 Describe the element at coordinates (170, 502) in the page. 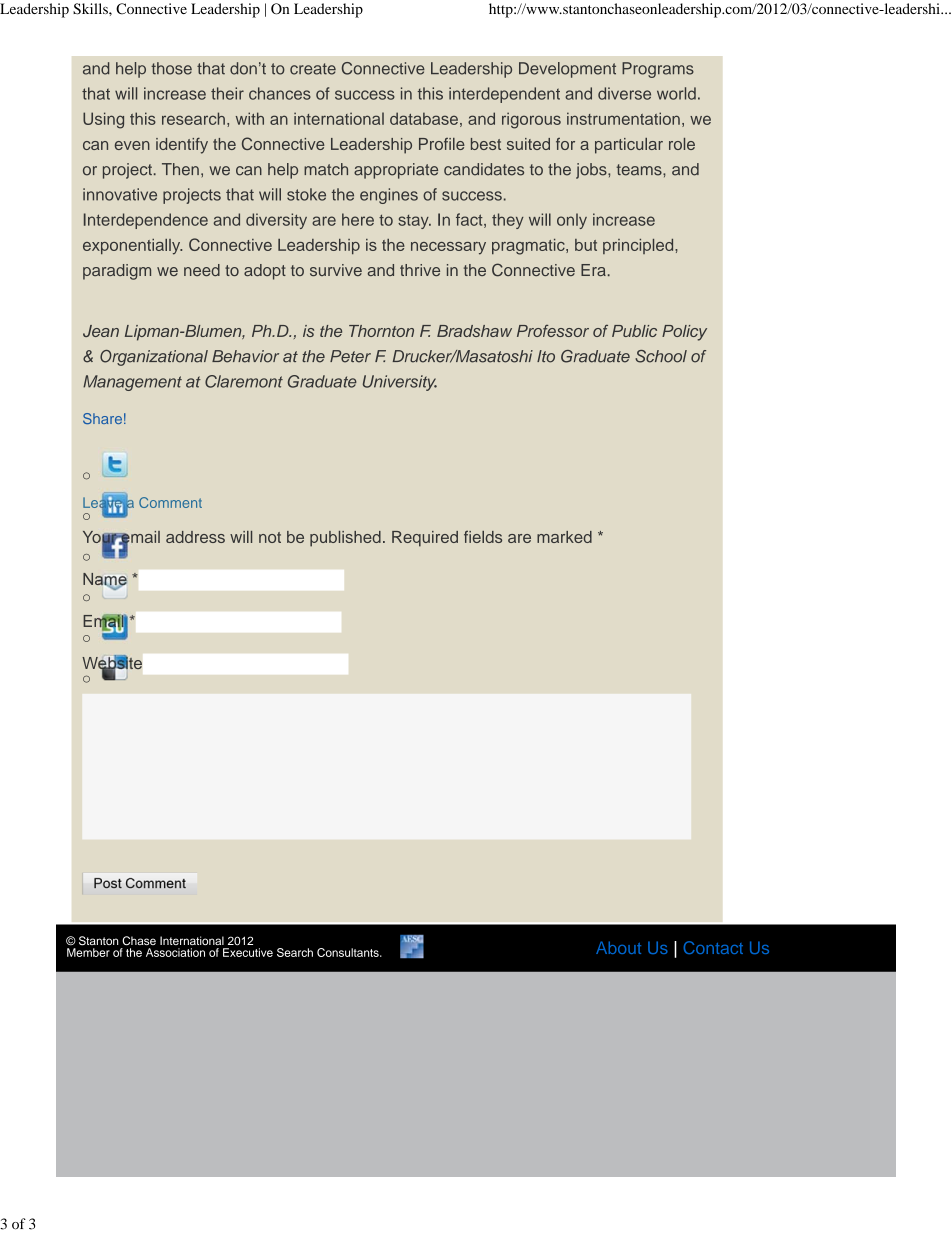

I see `Comment` at that location.
